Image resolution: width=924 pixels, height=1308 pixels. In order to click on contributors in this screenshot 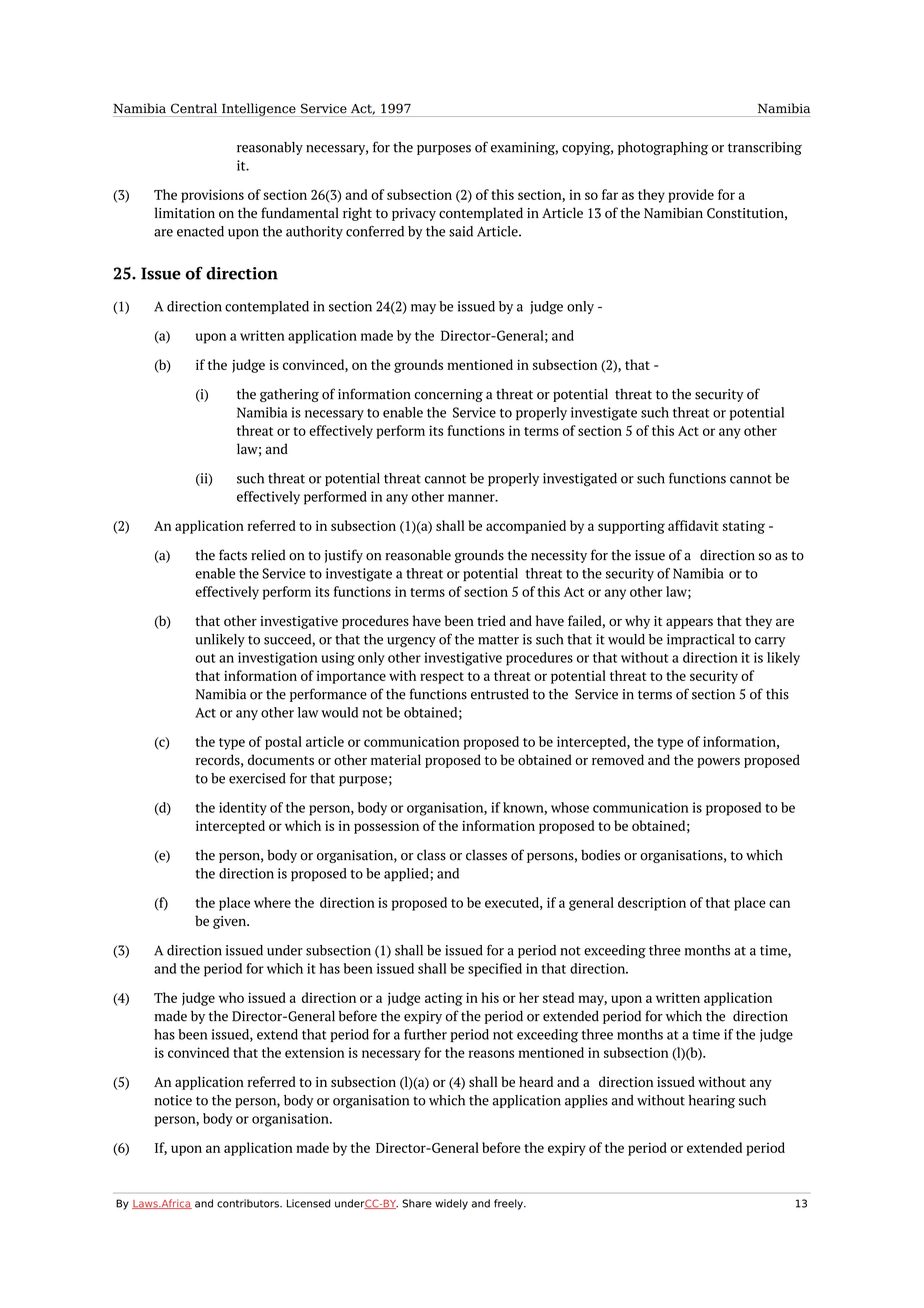, I will do `click(249, 1203)`.
